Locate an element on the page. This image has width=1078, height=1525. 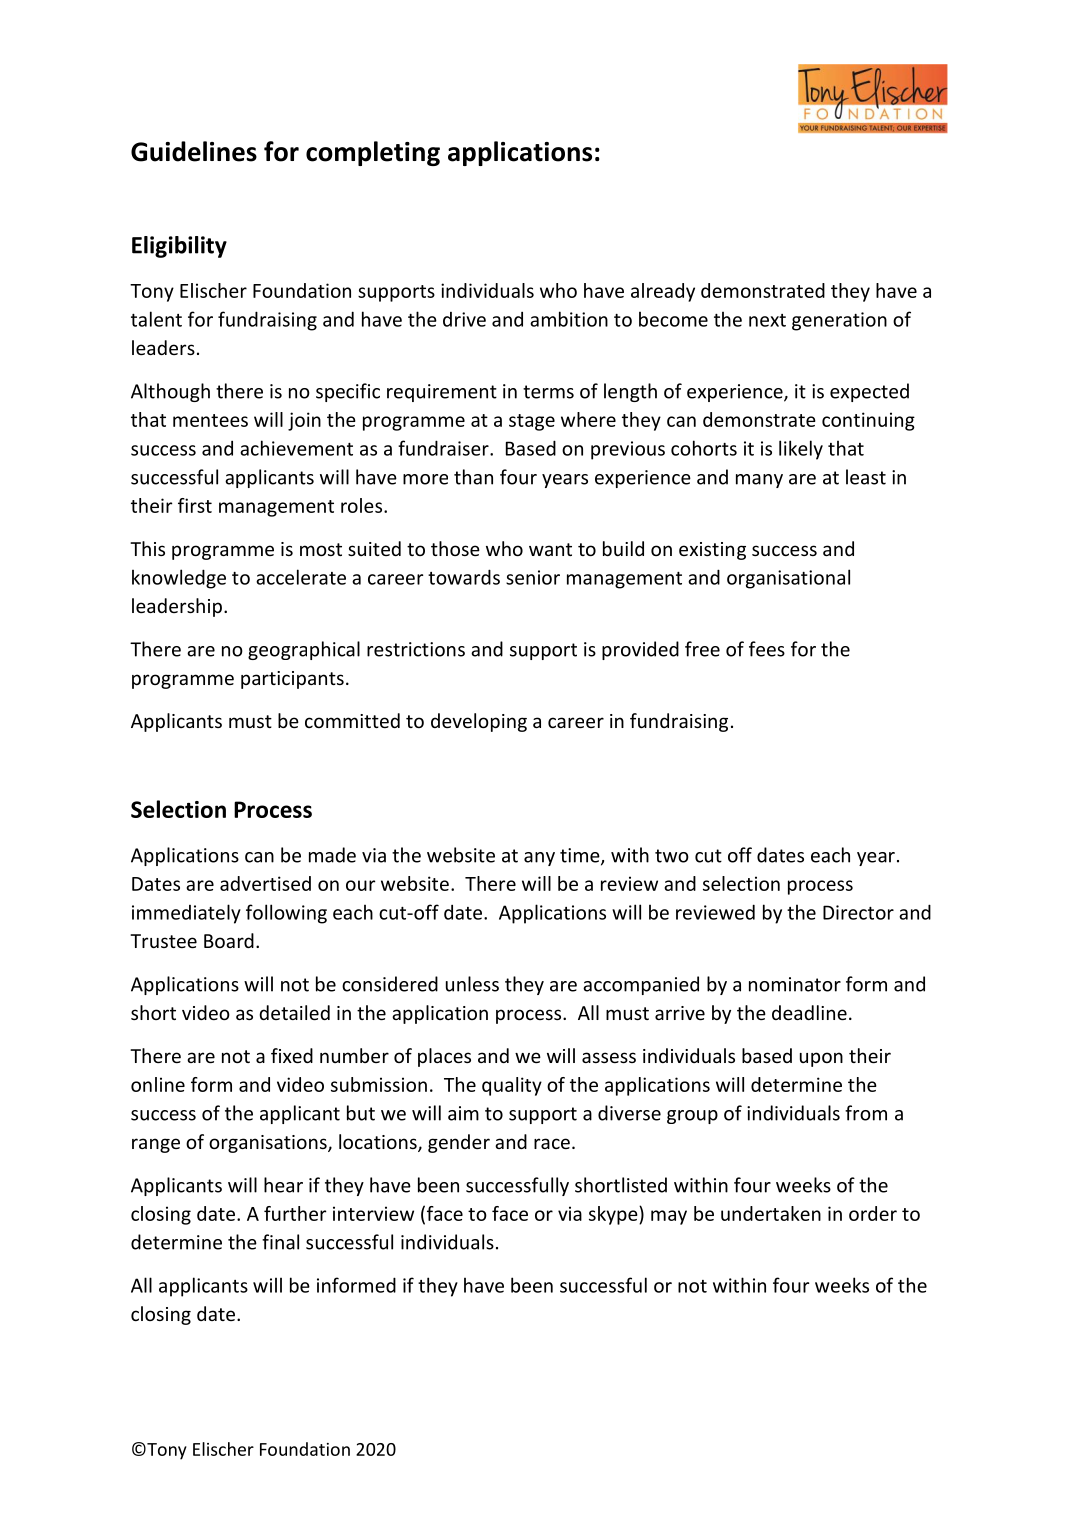
hear is located at coordinates (283, 1185).
